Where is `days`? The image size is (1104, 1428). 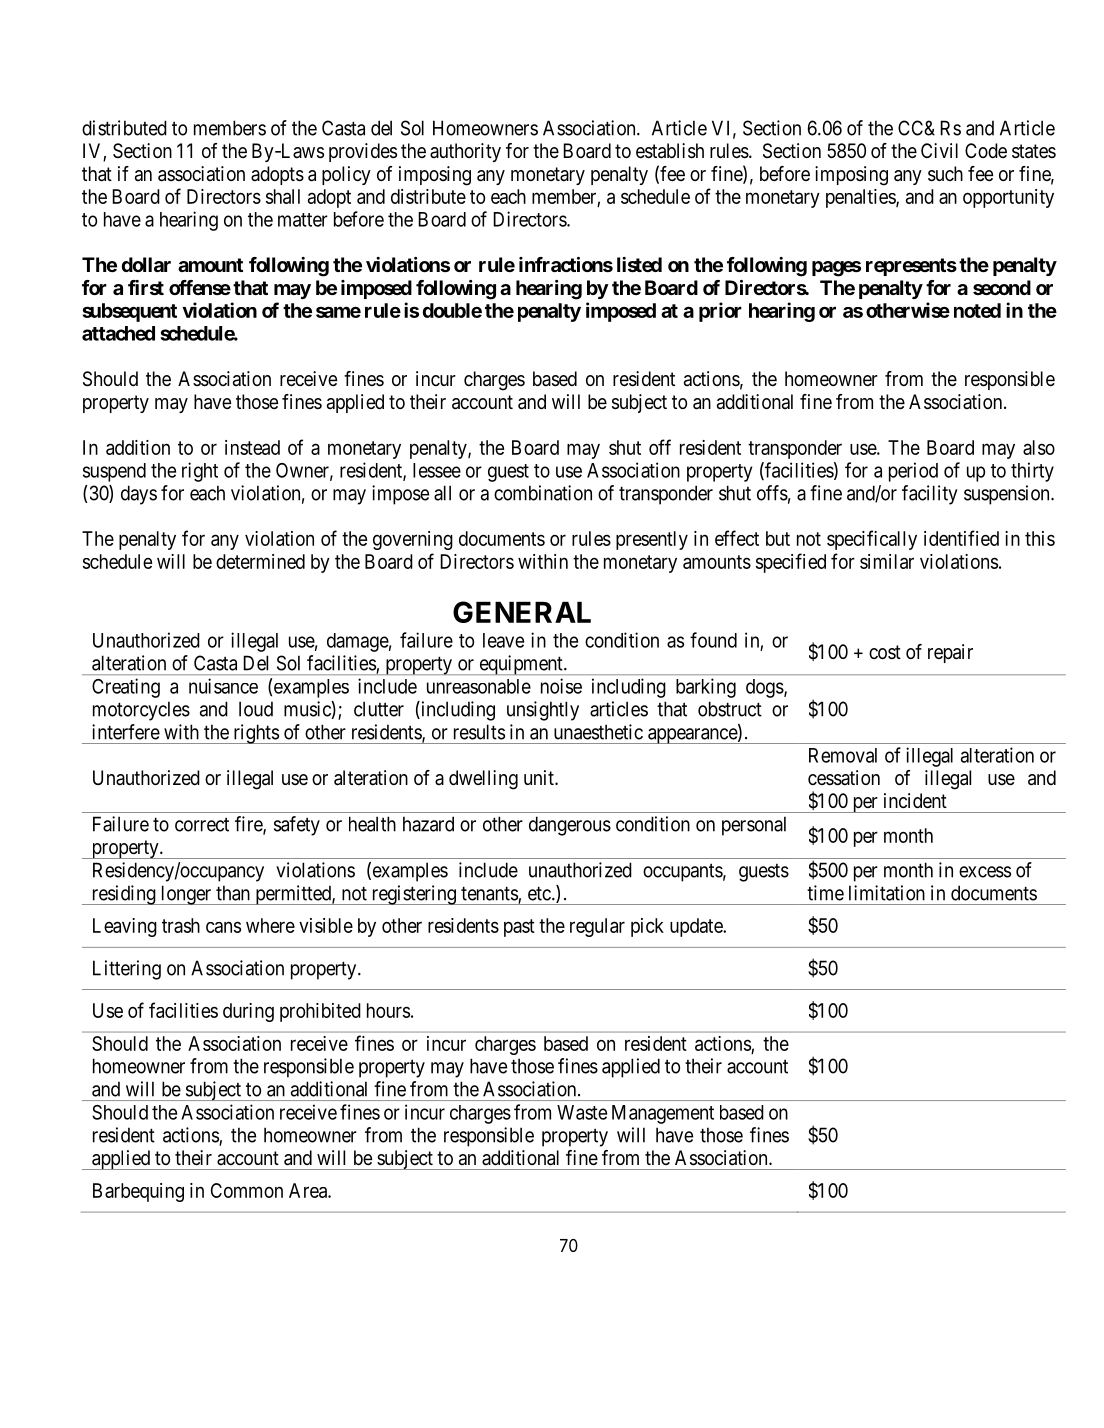 days is located at coordinates (139, 495).
